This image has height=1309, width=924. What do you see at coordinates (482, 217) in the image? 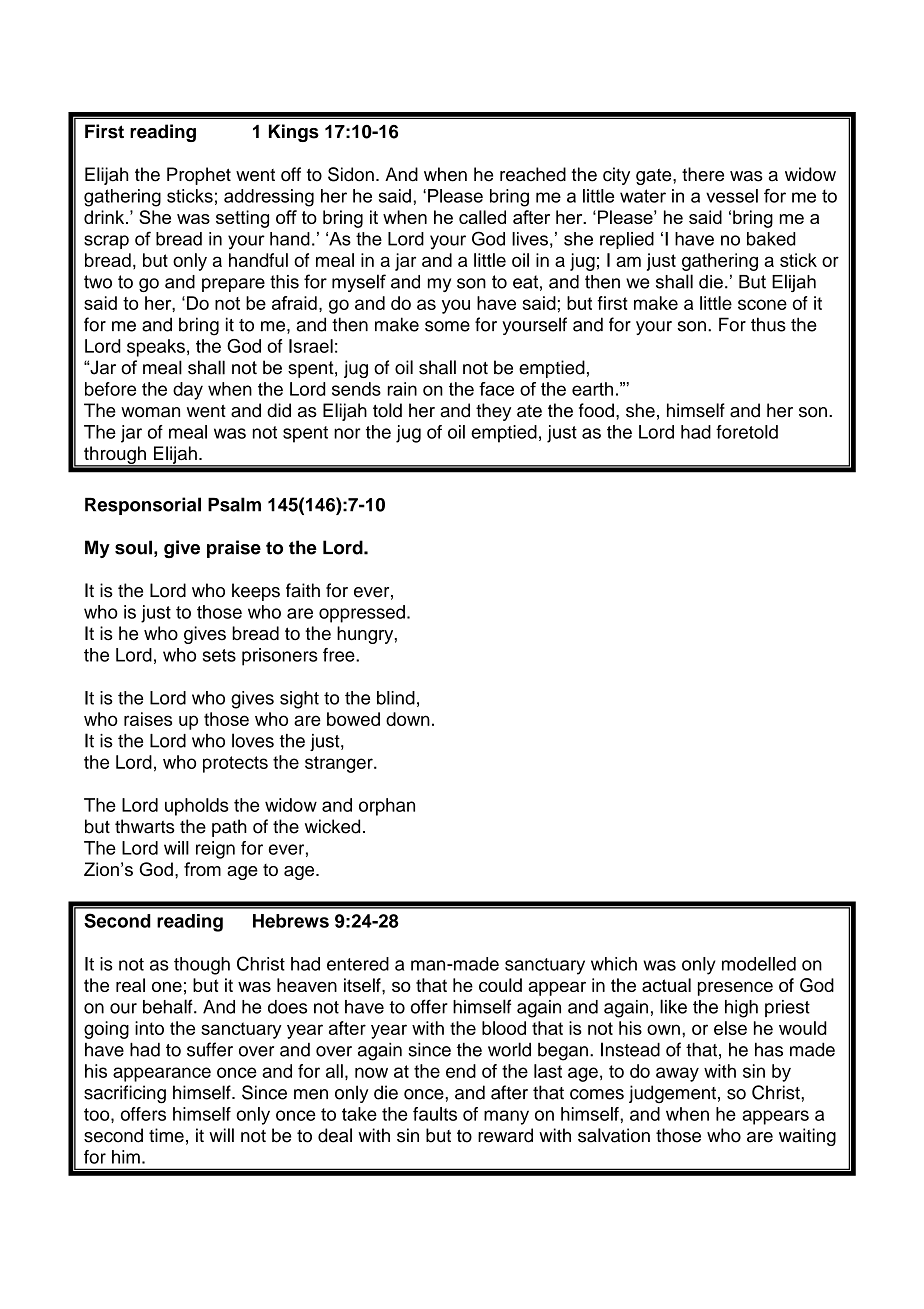
I see `called` at bounding box center [482, 217].
